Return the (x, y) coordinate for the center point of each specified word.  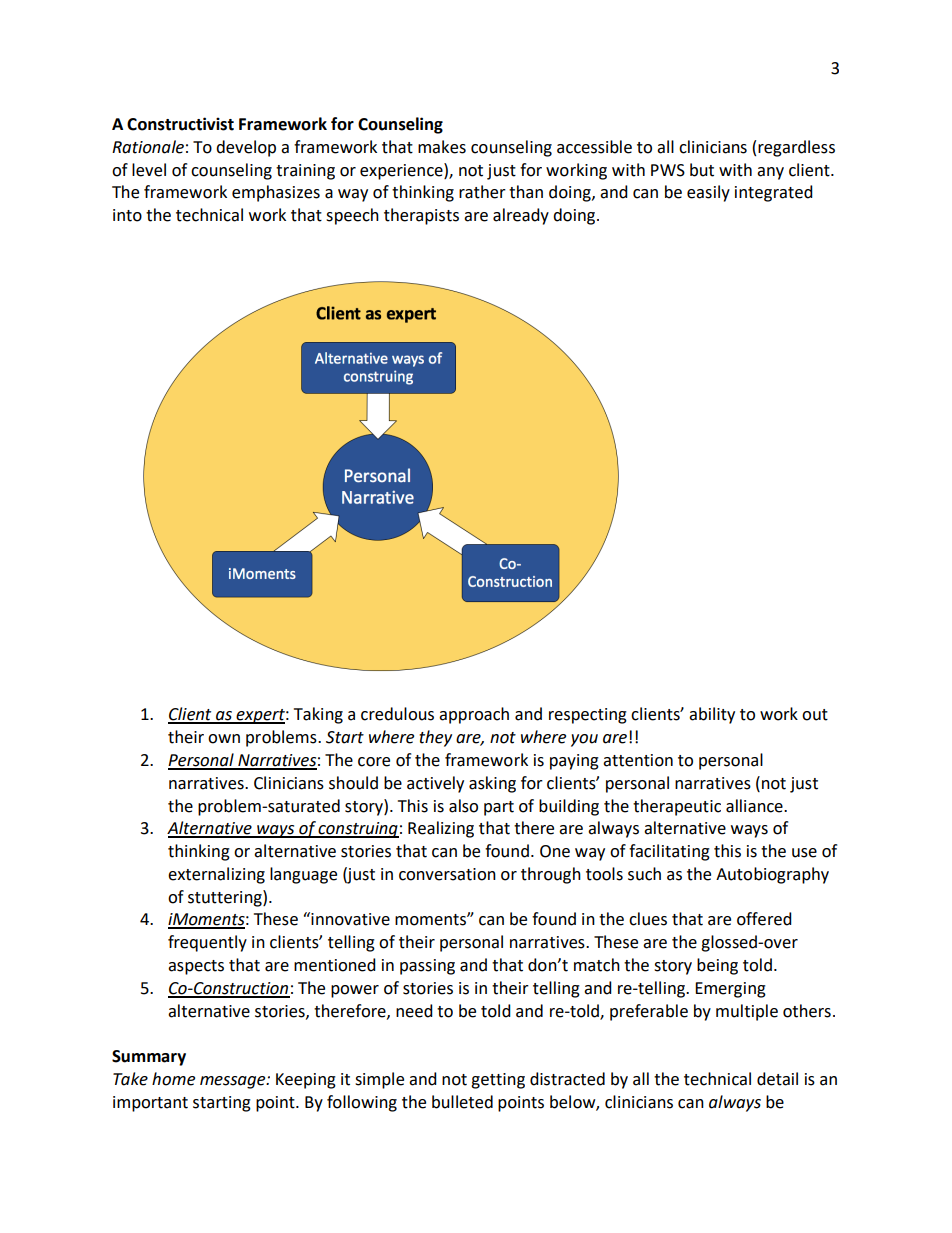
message (234, 1082)
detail (777, 1079)
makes (442, 147)
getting (498, 1081)
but (702, 170)
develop (246, 148)
